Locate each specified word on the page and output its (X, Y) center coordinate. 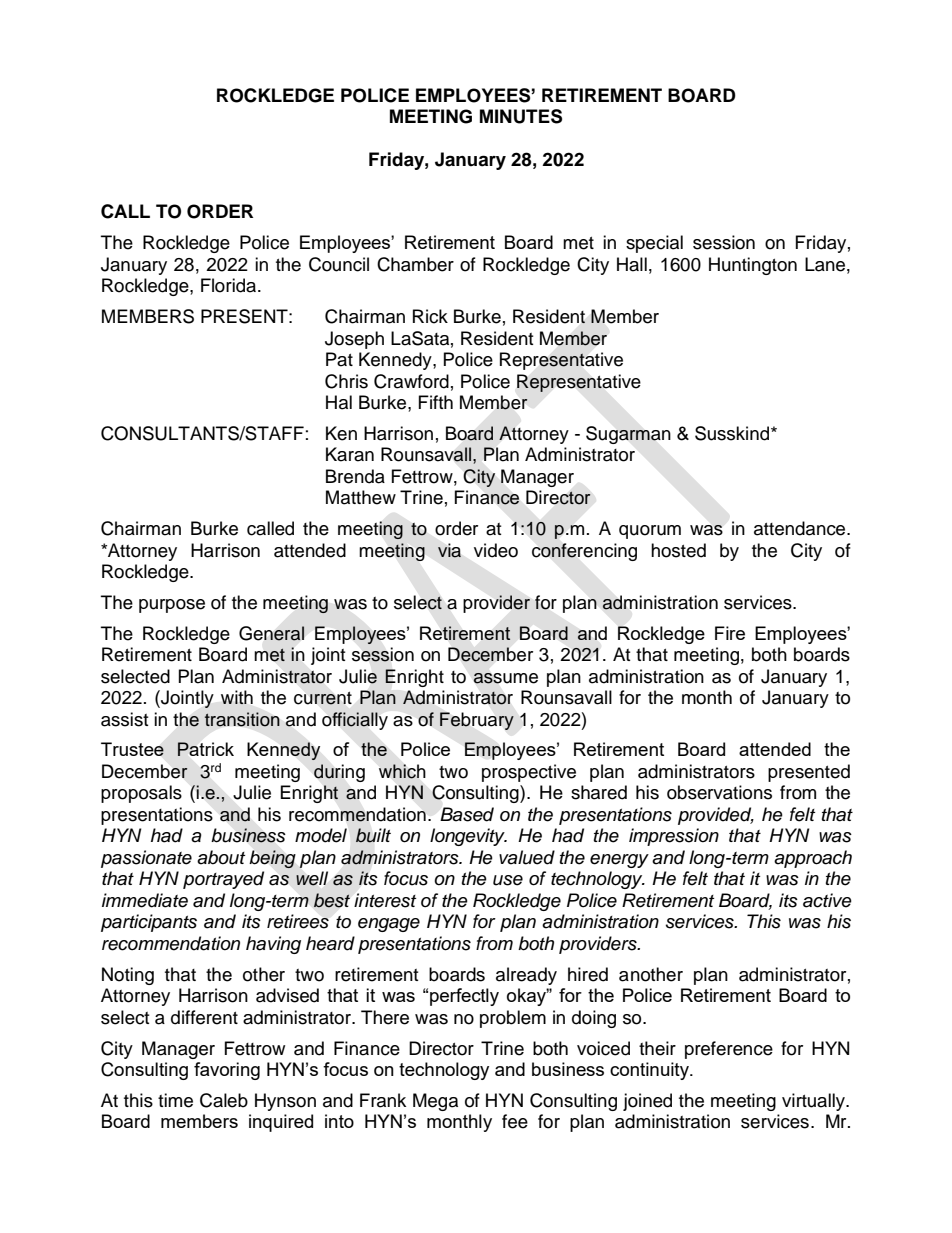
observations (719, 792)
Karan (350, 454)
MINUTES (521, 116)
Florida (230, 285)
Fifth (436, 402)
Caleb (224, 1100)
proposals (141, 794)
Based (467, 814)
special (654, 244)
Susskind (733, 433)
